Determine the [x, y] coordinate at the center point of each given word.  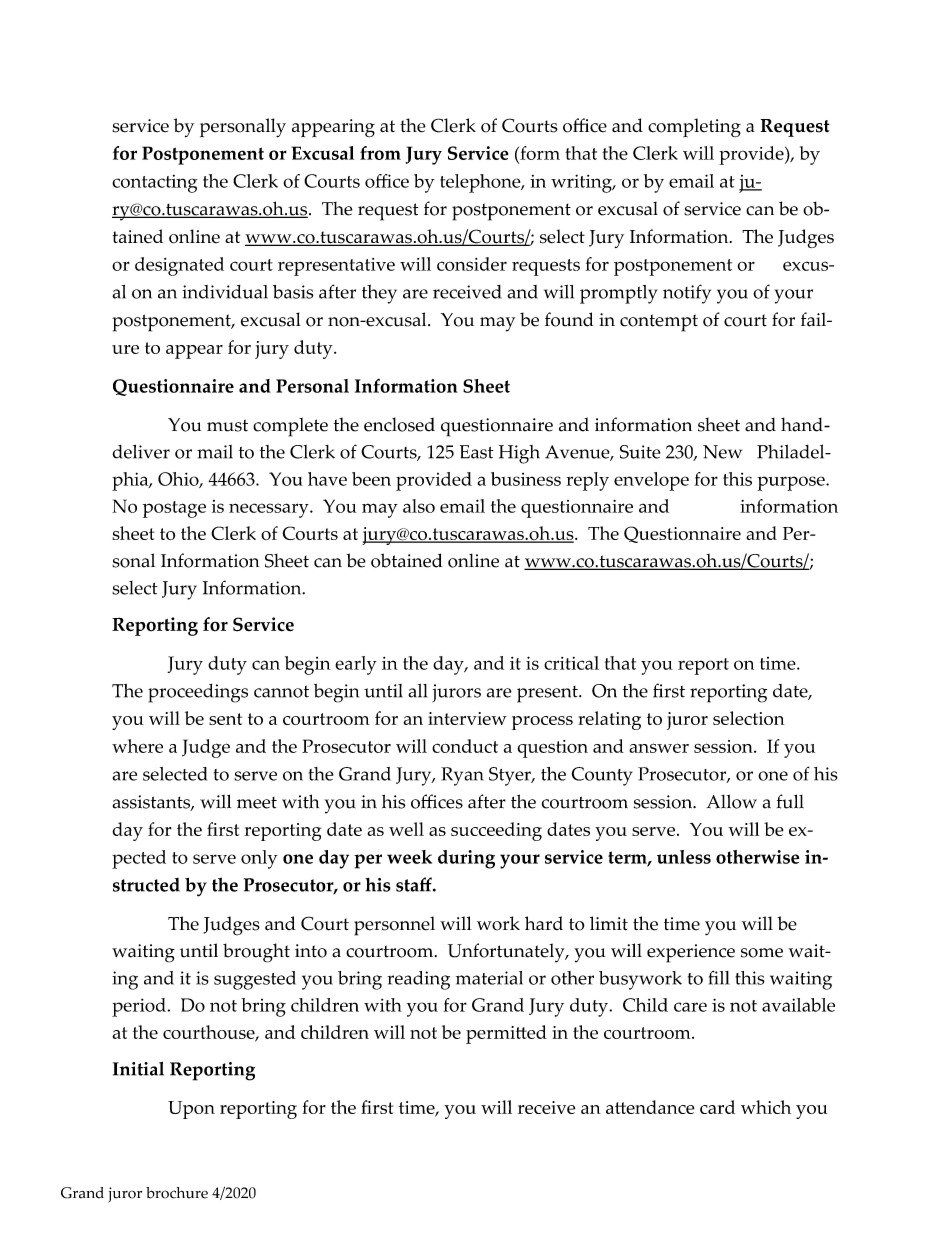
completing [694, 127]
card [717, 1107]
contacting [154, 184]
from [380, 153]
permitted [506, 1034]
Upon [191, 1110]
